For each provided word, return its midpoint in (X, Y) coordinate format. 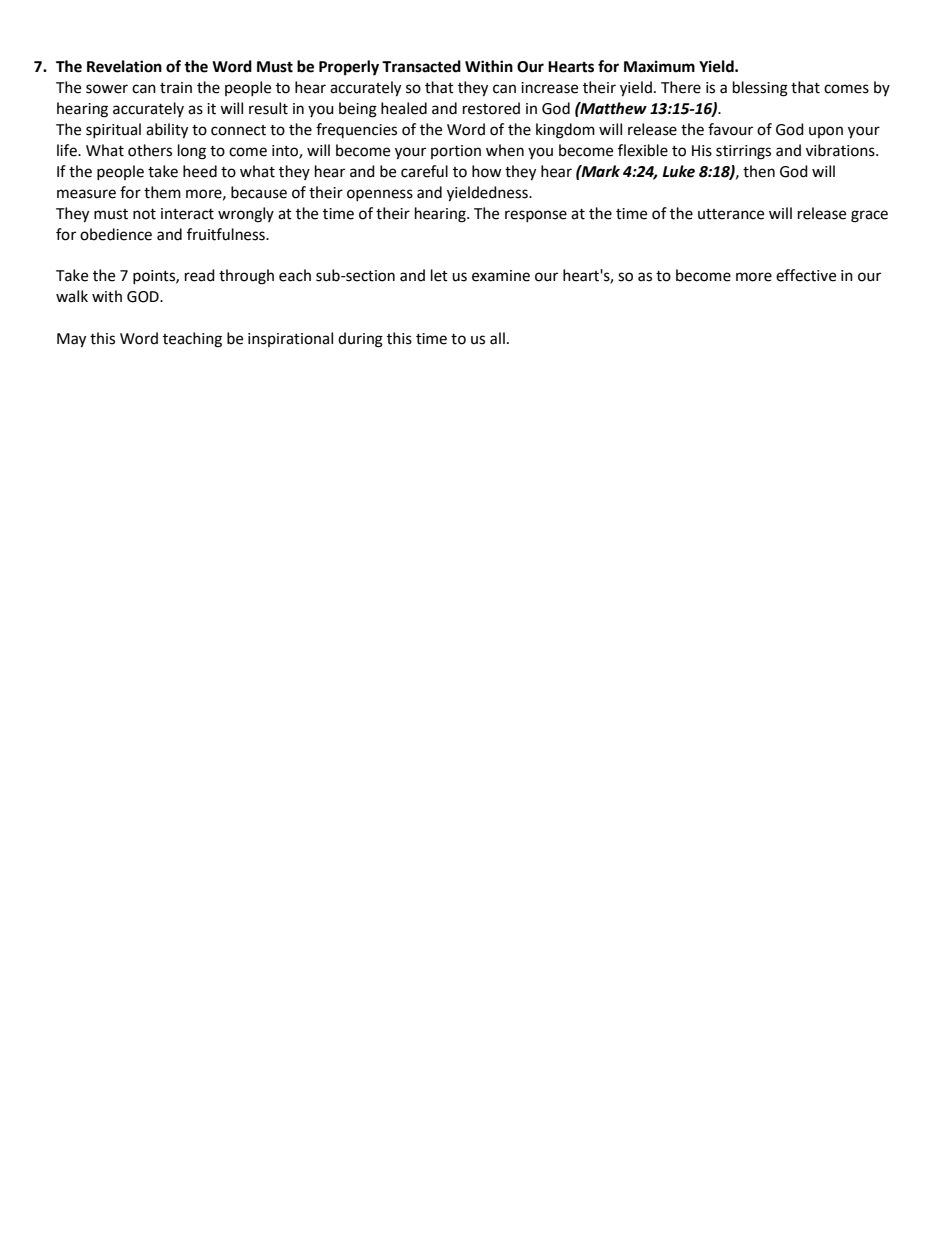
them (162, 192)
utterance (731, 214)
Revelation (124, 66)
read (200, 275)
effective (806, 275)
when (505, 150)
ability (167, 131)
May (71, 340)
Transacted (421, 66)
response (536, 216)
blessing (760, 89)
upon (826, 132)
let (439, 275)
